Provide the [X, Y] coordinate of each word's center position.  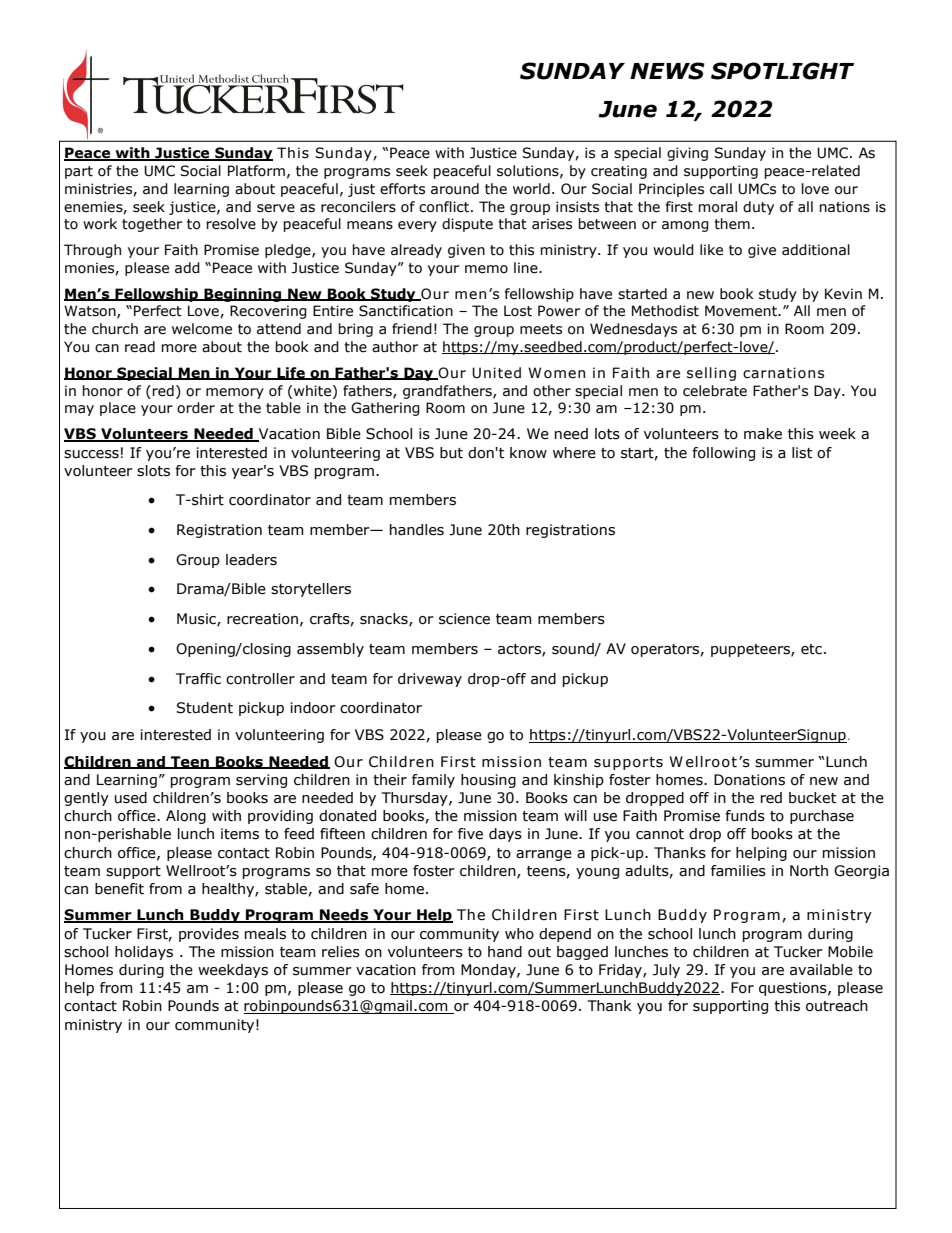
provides [209, 935]
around [455, 189]
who [519, 934]
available [821, 970]
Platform [256, 171]
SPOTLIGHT [782, 71]
